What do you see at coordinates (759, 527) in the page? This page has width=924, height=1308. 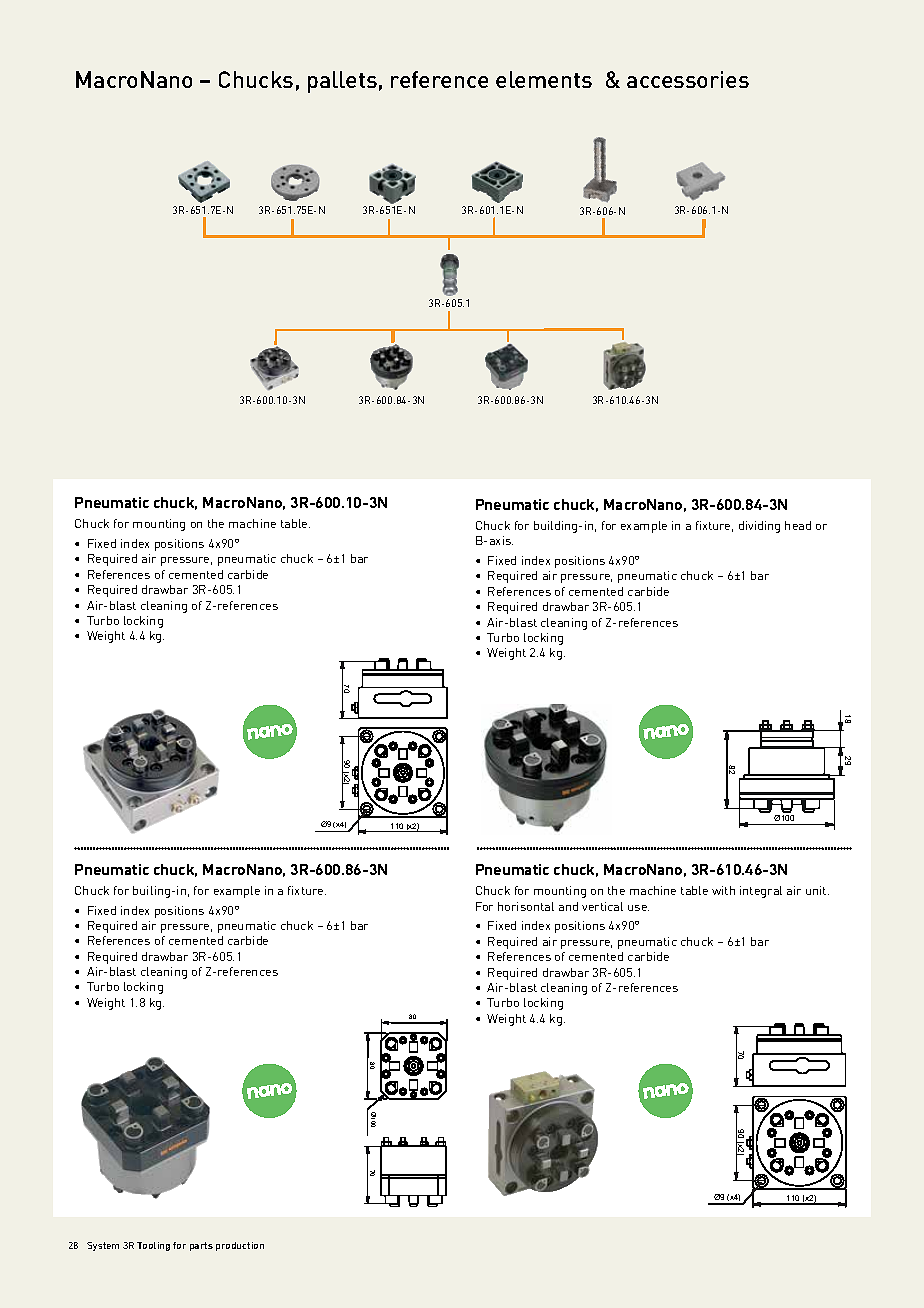 I see `dividing` at bounding box center [759, 527].
